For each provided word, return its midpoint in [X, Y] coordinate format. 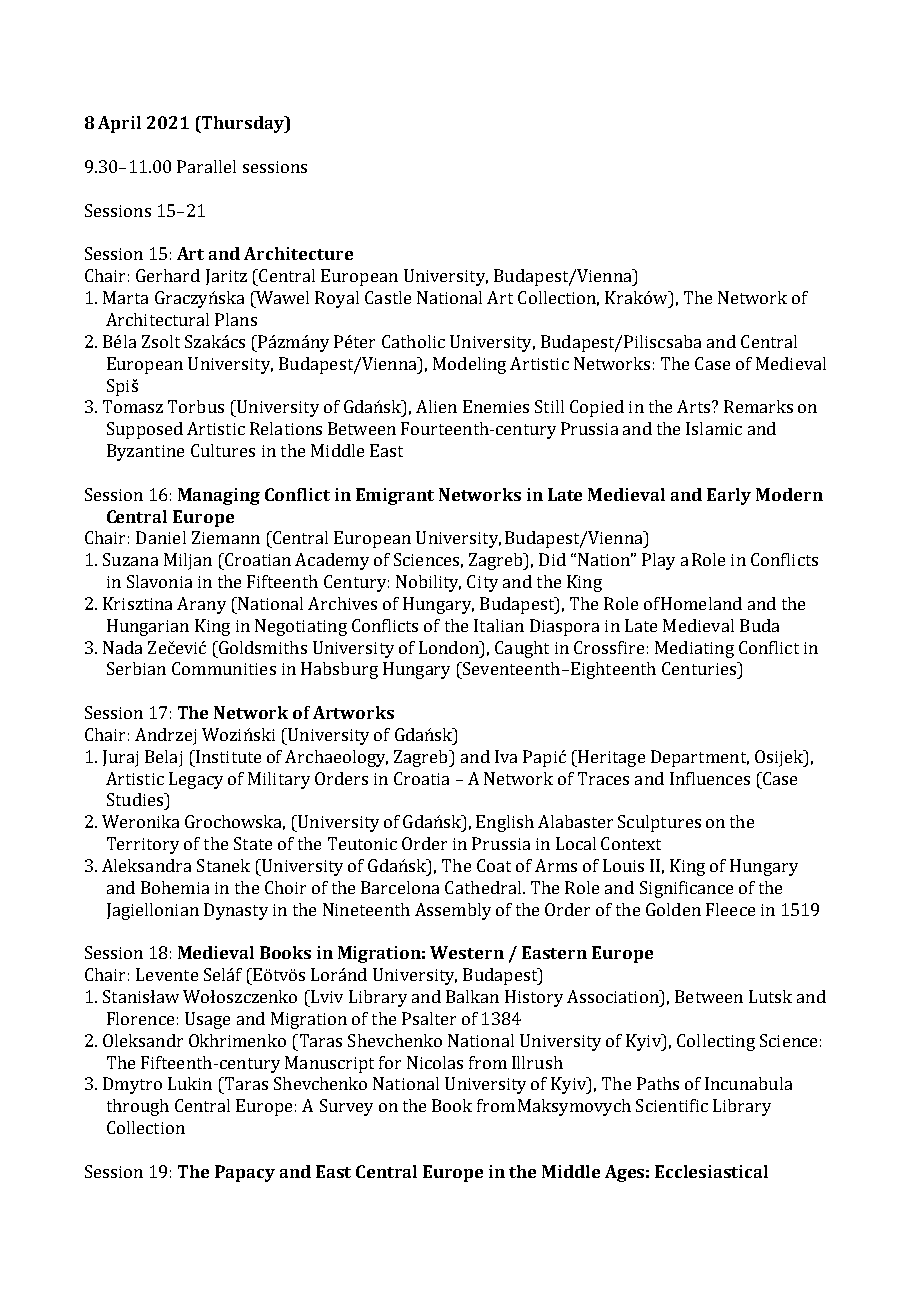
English [505, 823]
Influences [710, 778]
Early [729, 496]
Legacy [196, 780]
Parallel [206, 166]
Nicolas [435, 1062]
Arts [695, 406]
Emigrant [395, 496]
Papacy [245, 1173]
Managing [219, 496]
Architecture [298, 253]
